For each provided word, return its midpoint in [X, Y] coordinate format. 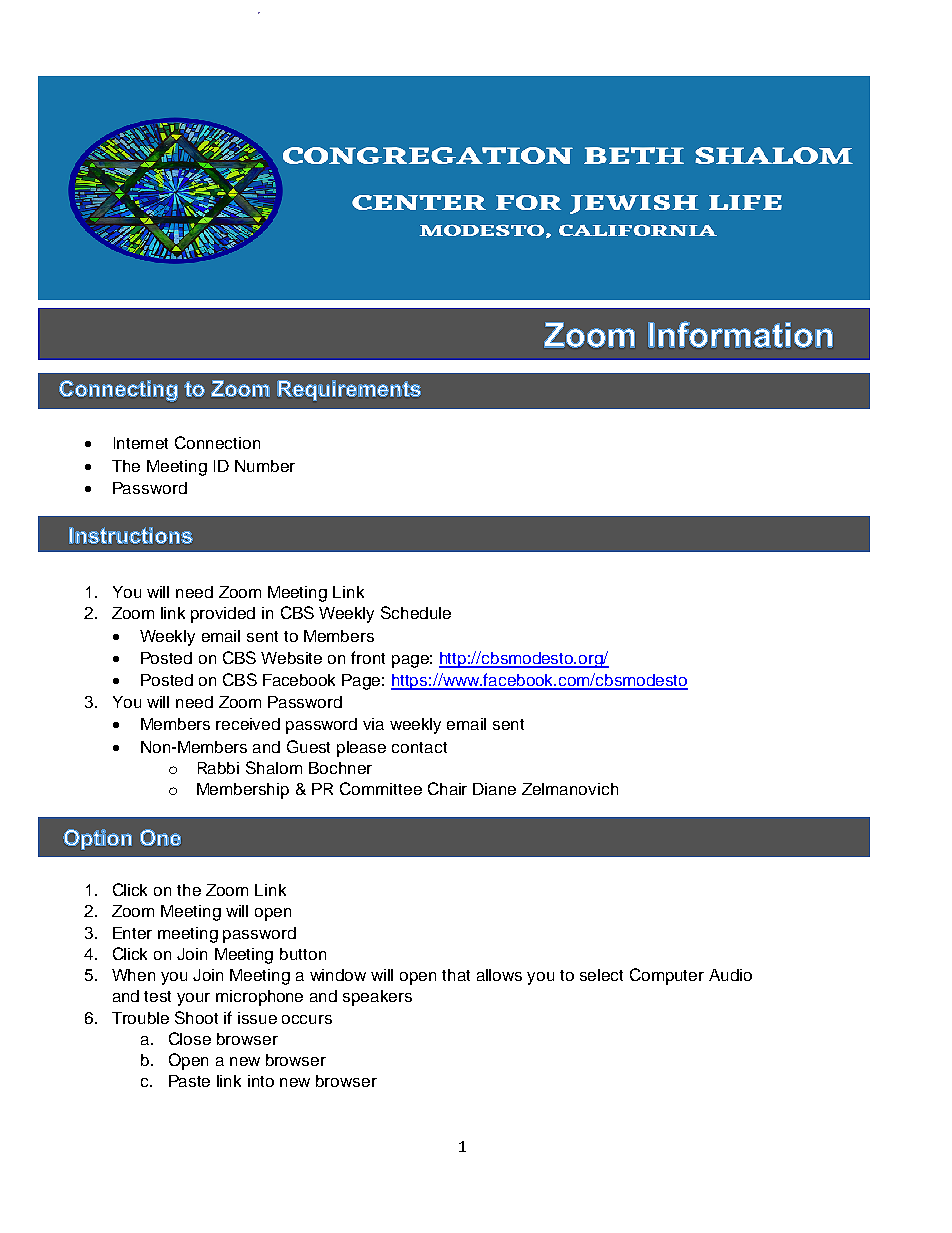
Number [265, 466]
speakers [377, 998]
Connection [217, 442]
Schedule [416, 612]
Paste [189, 1081]
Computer [667, 976]
